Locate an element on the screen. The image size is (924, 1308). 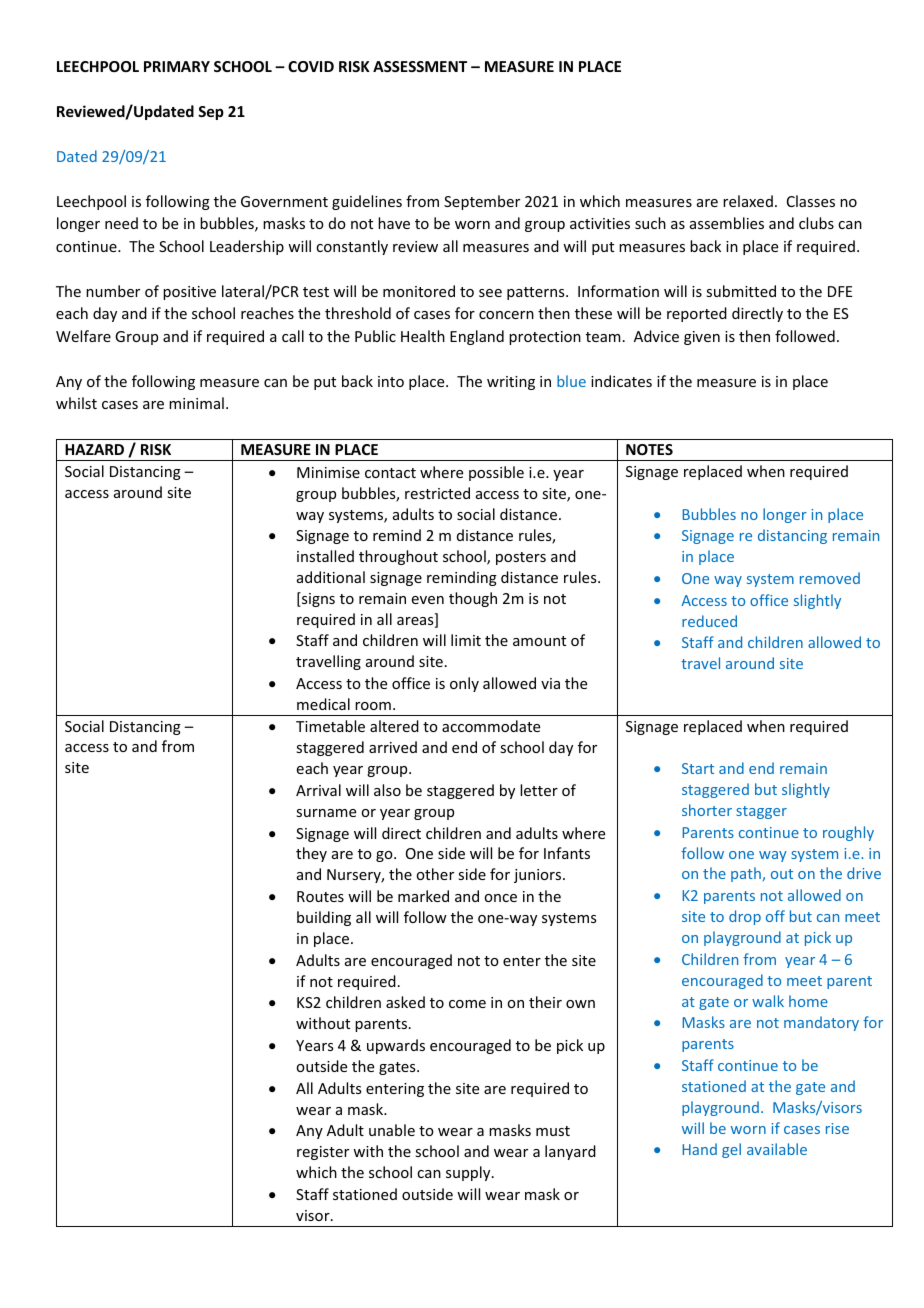
letter is located at coordinates (539, 790).
